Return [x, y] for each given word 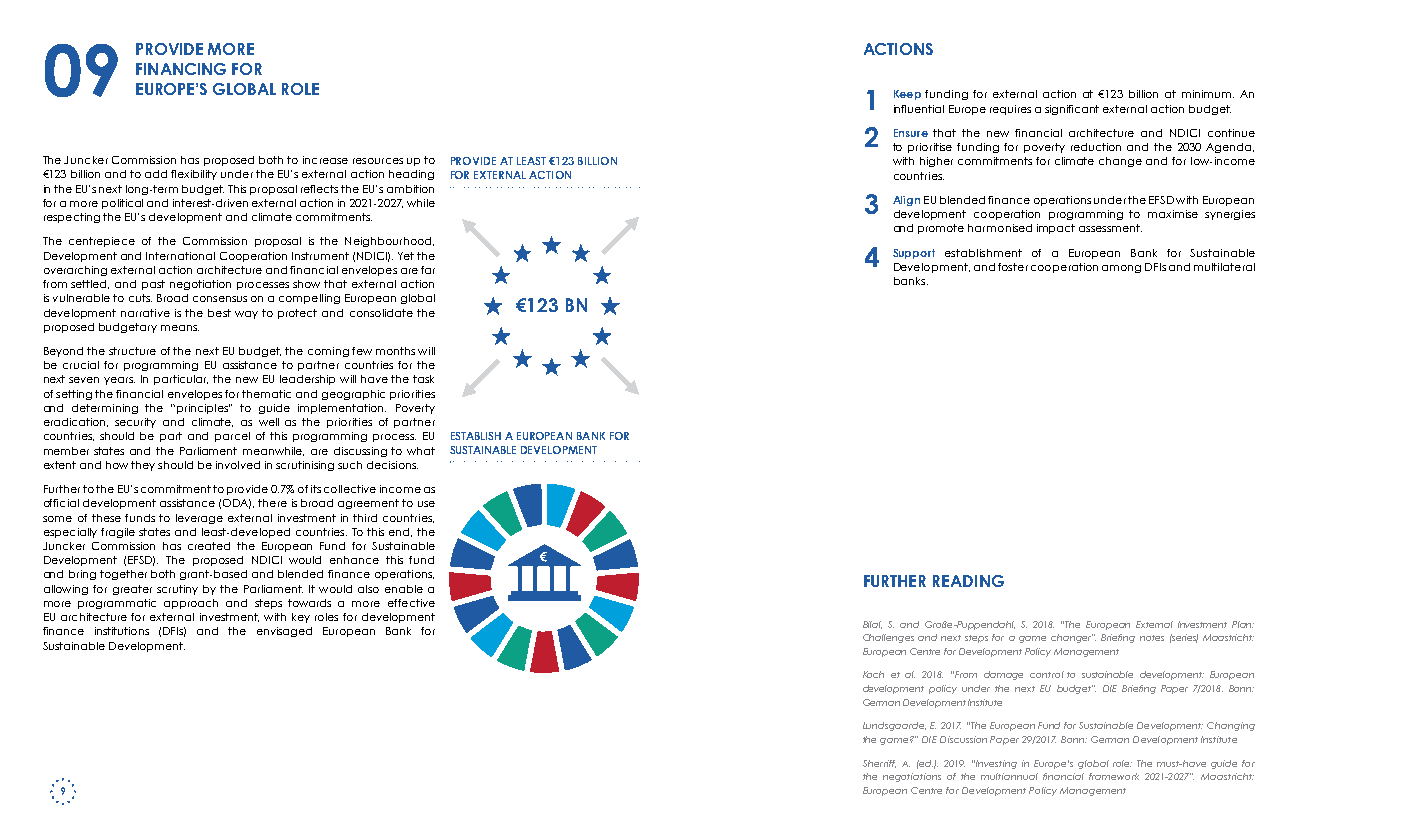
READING [968, 581]
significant [1072, 110]
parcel [232, 437]
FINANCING [181, 69]
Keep [907, 95]
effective [411, 603]
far [428, 270]
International [180, 256]
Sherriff [879, 764]
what [421, 451]
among [1121, 269]
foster [1013, 267]
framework [1114, 776]
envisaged [284, 632]
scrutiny [177, 590]
